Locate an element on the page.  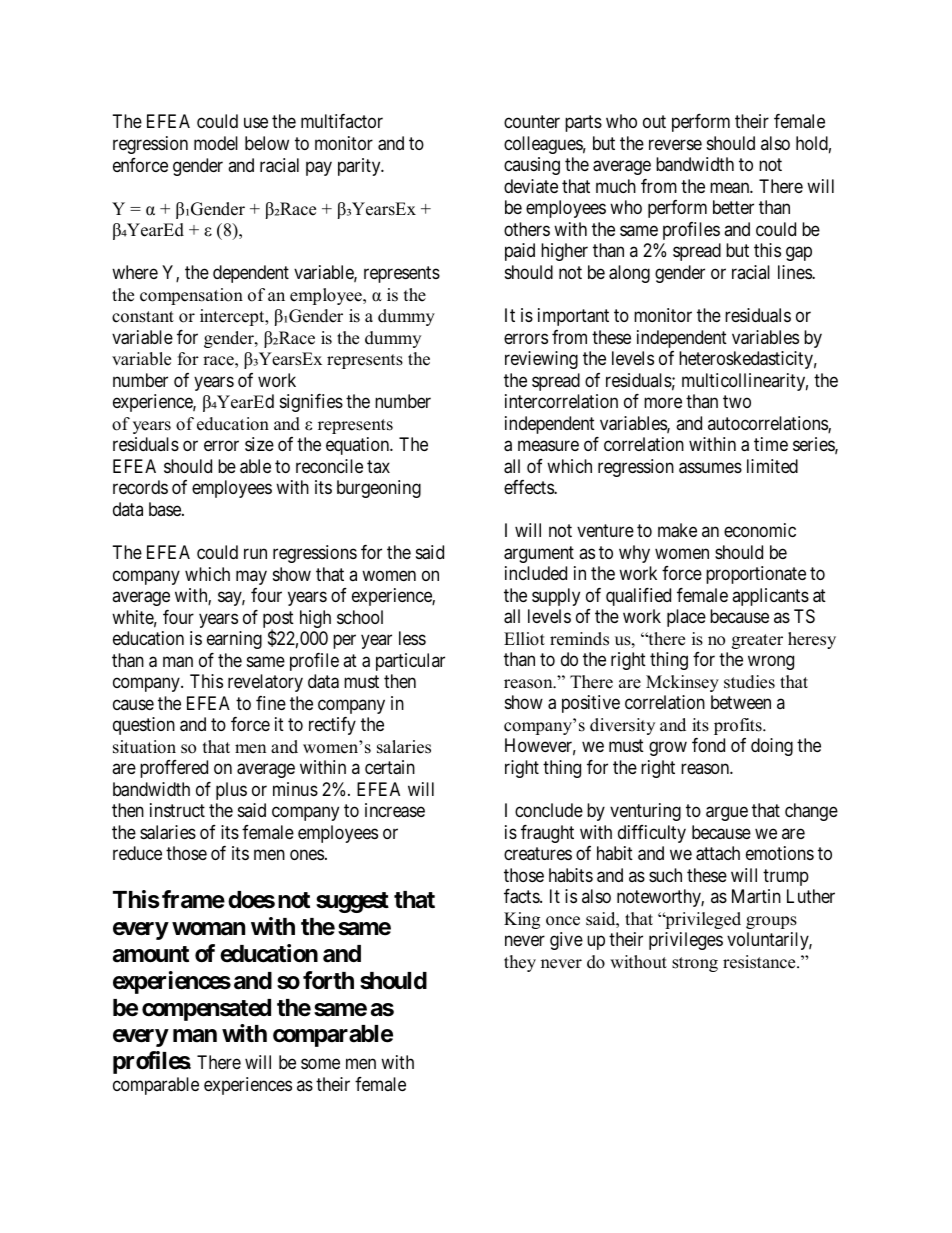
model is located at coordinates (216, 143).
